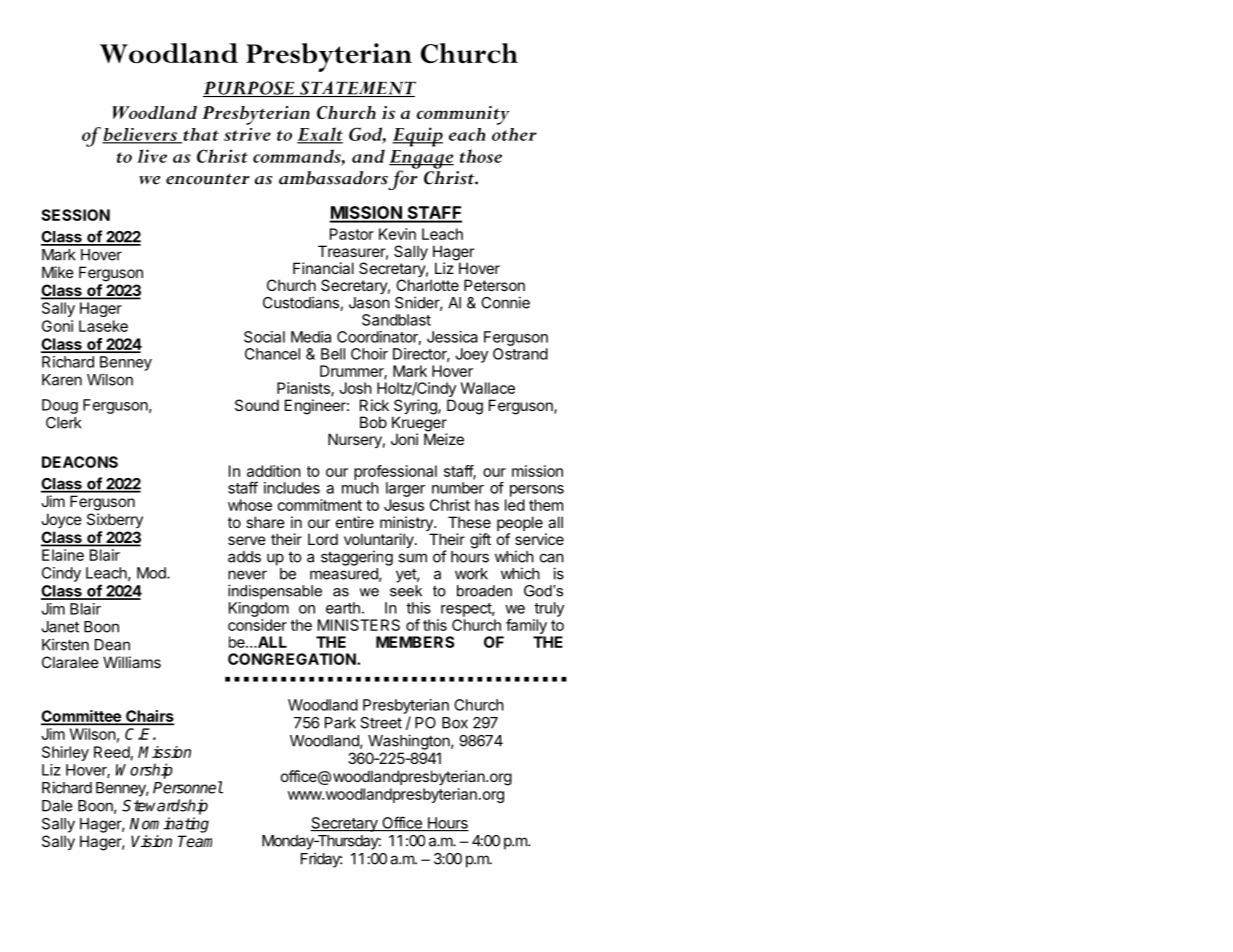  Describe the element at coordinates (320, 135) in the image. I see `Exalt` at that location.
